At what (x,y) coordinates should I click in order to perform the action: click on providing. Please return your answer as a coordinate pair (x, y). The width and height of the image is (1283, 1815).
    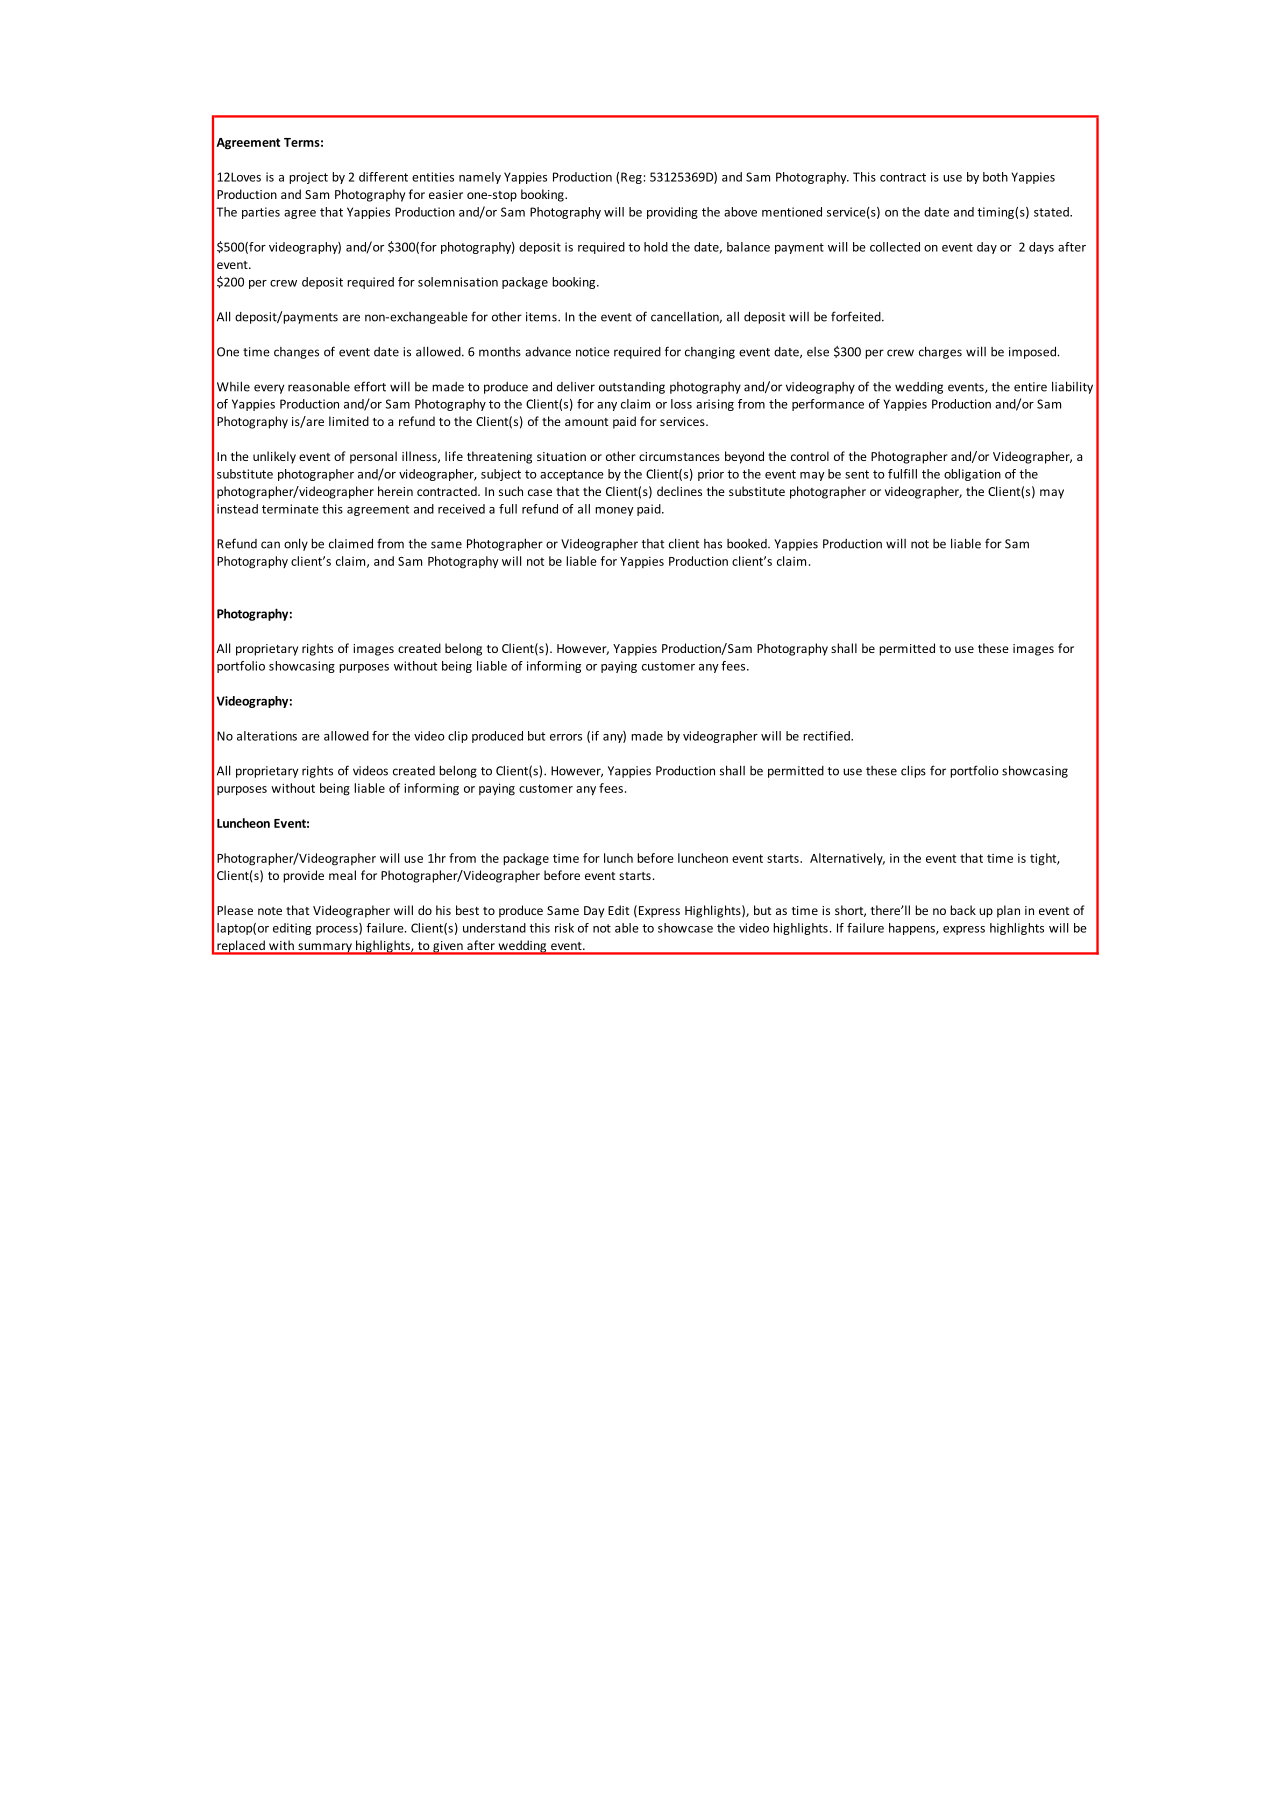
    Looking at the image, I should click on (672, 213).
